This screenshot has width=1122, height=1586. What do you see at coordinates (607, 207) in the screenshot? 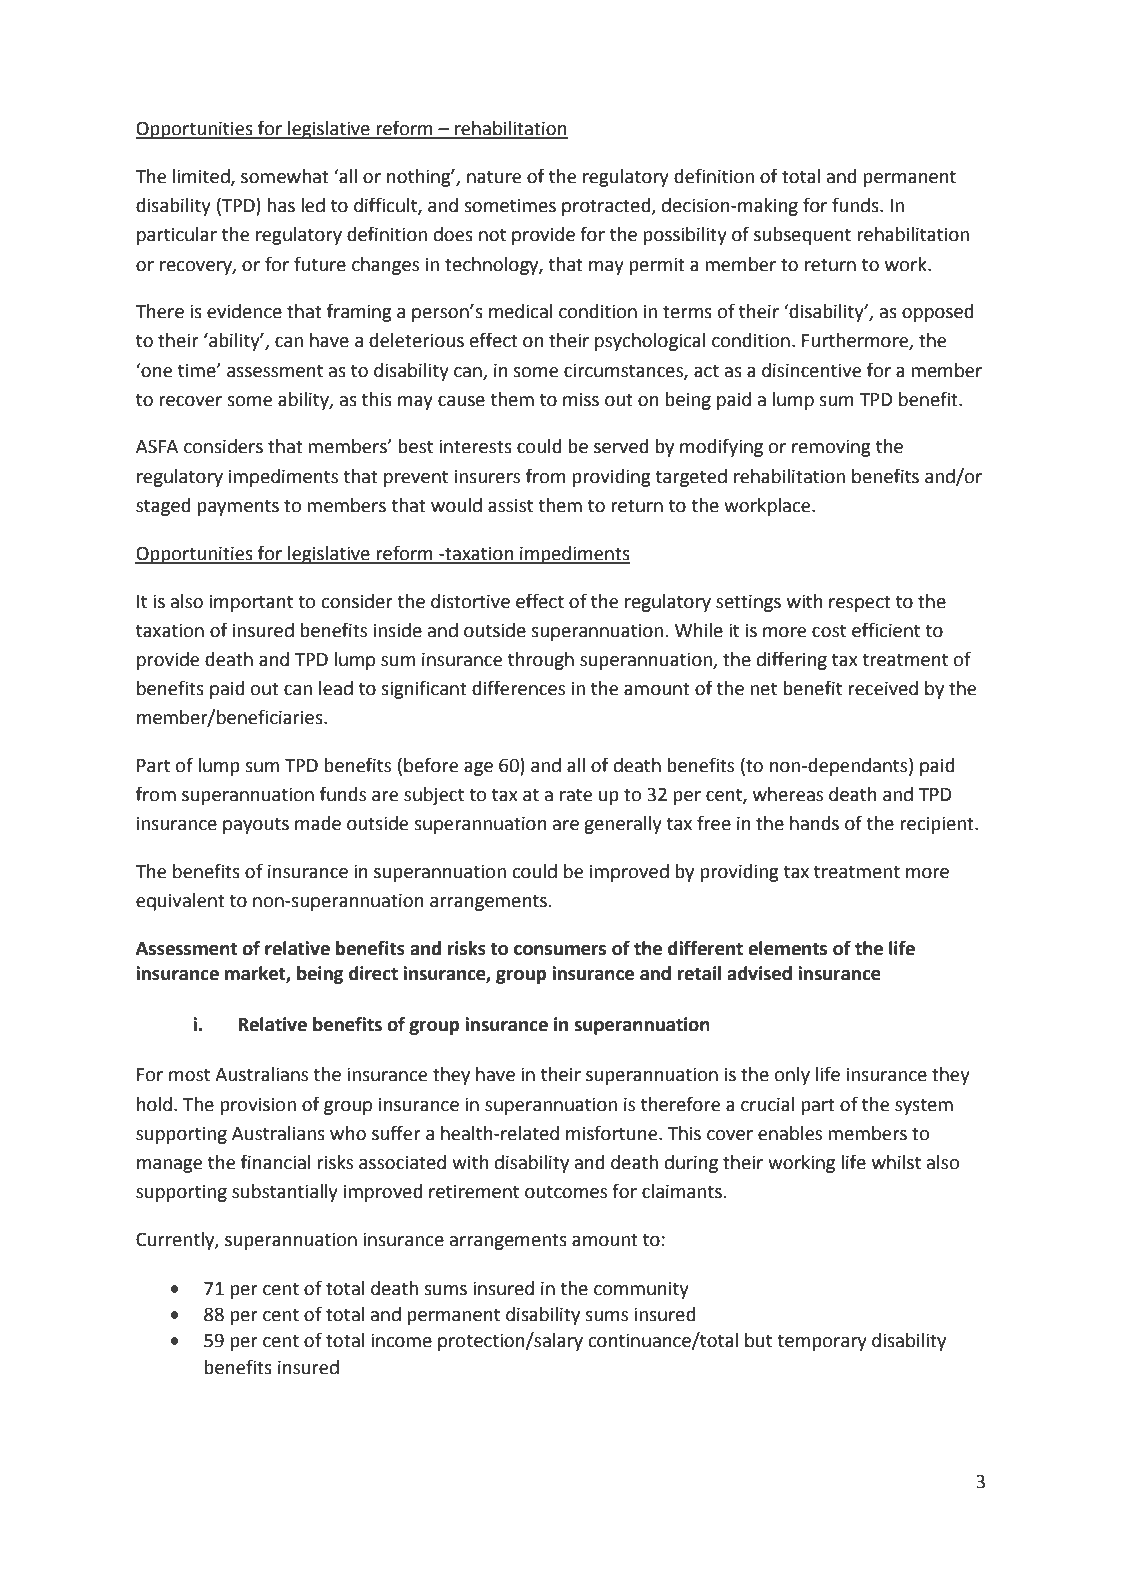
I see `protracted` at bounding box center [607, 207].
